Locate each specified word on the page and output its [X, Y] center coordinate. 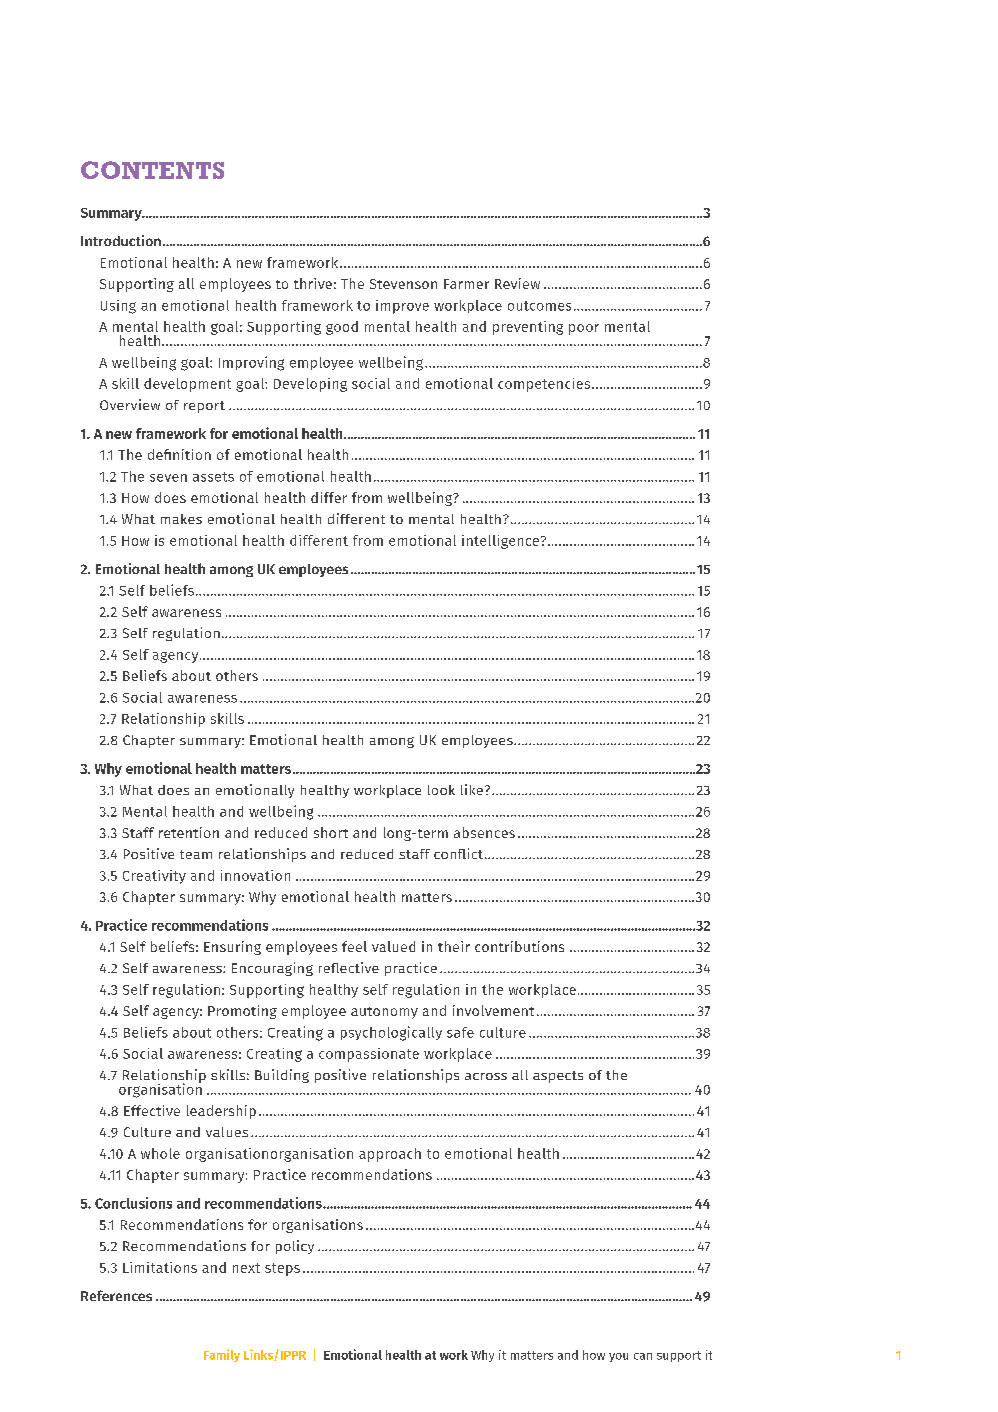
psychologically [391, 1033]
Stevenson [403, 284]
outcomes [539, 306]
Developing [310, 385]
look [441, 790]
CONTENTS [152, 170]
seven [168, 478]
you [618, 1357]
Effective [152, 1110]
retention [189, 832]
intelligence [500, 542]
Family [222, 1355]
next [246, 1268]
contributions [519, 946]
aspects [558, 1077]
